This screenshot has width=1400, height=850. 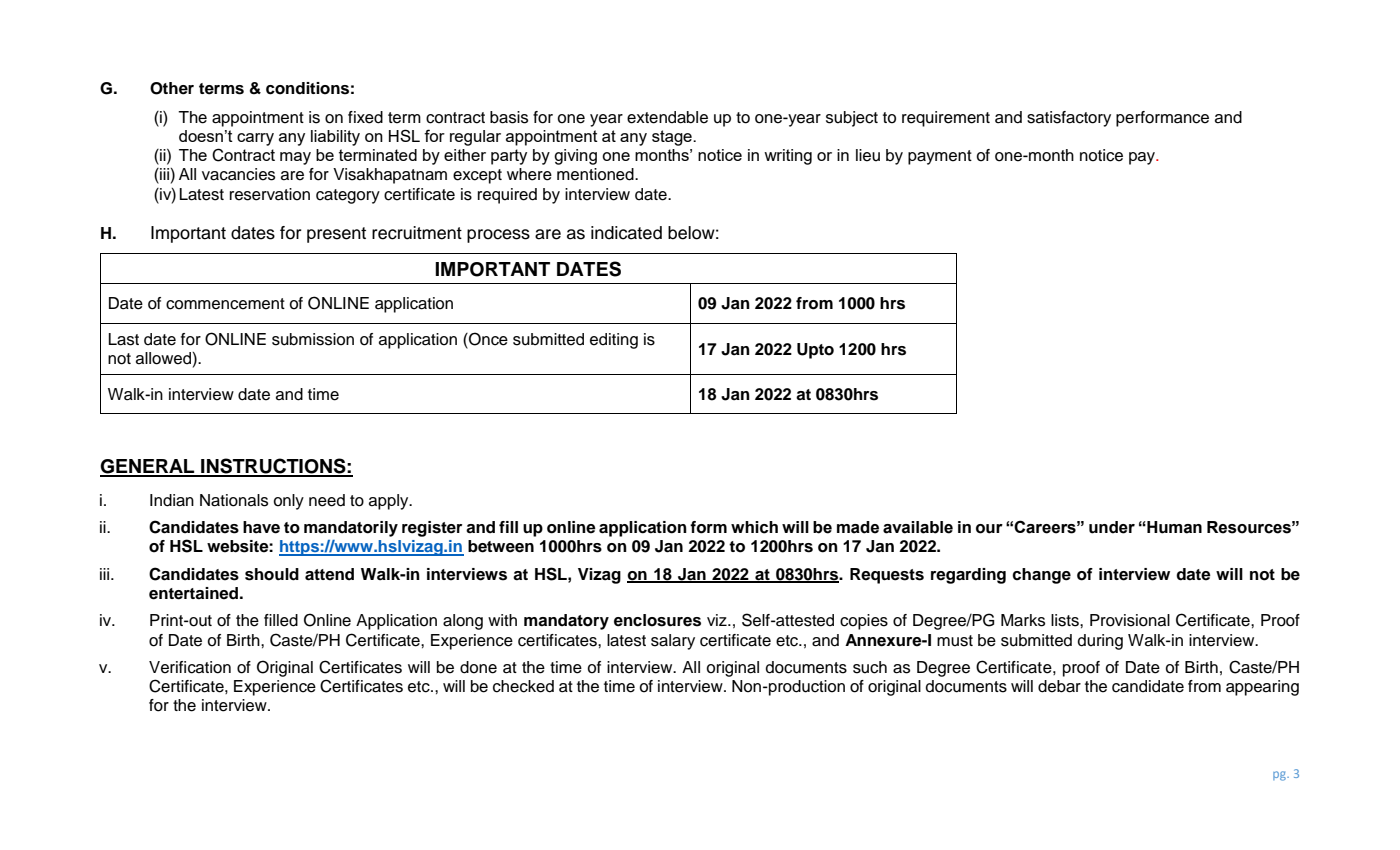 What do you see at coordinates (1069, 119) in the screenshot?
I see `satisfactory` at bounding box center [1069, 119].
